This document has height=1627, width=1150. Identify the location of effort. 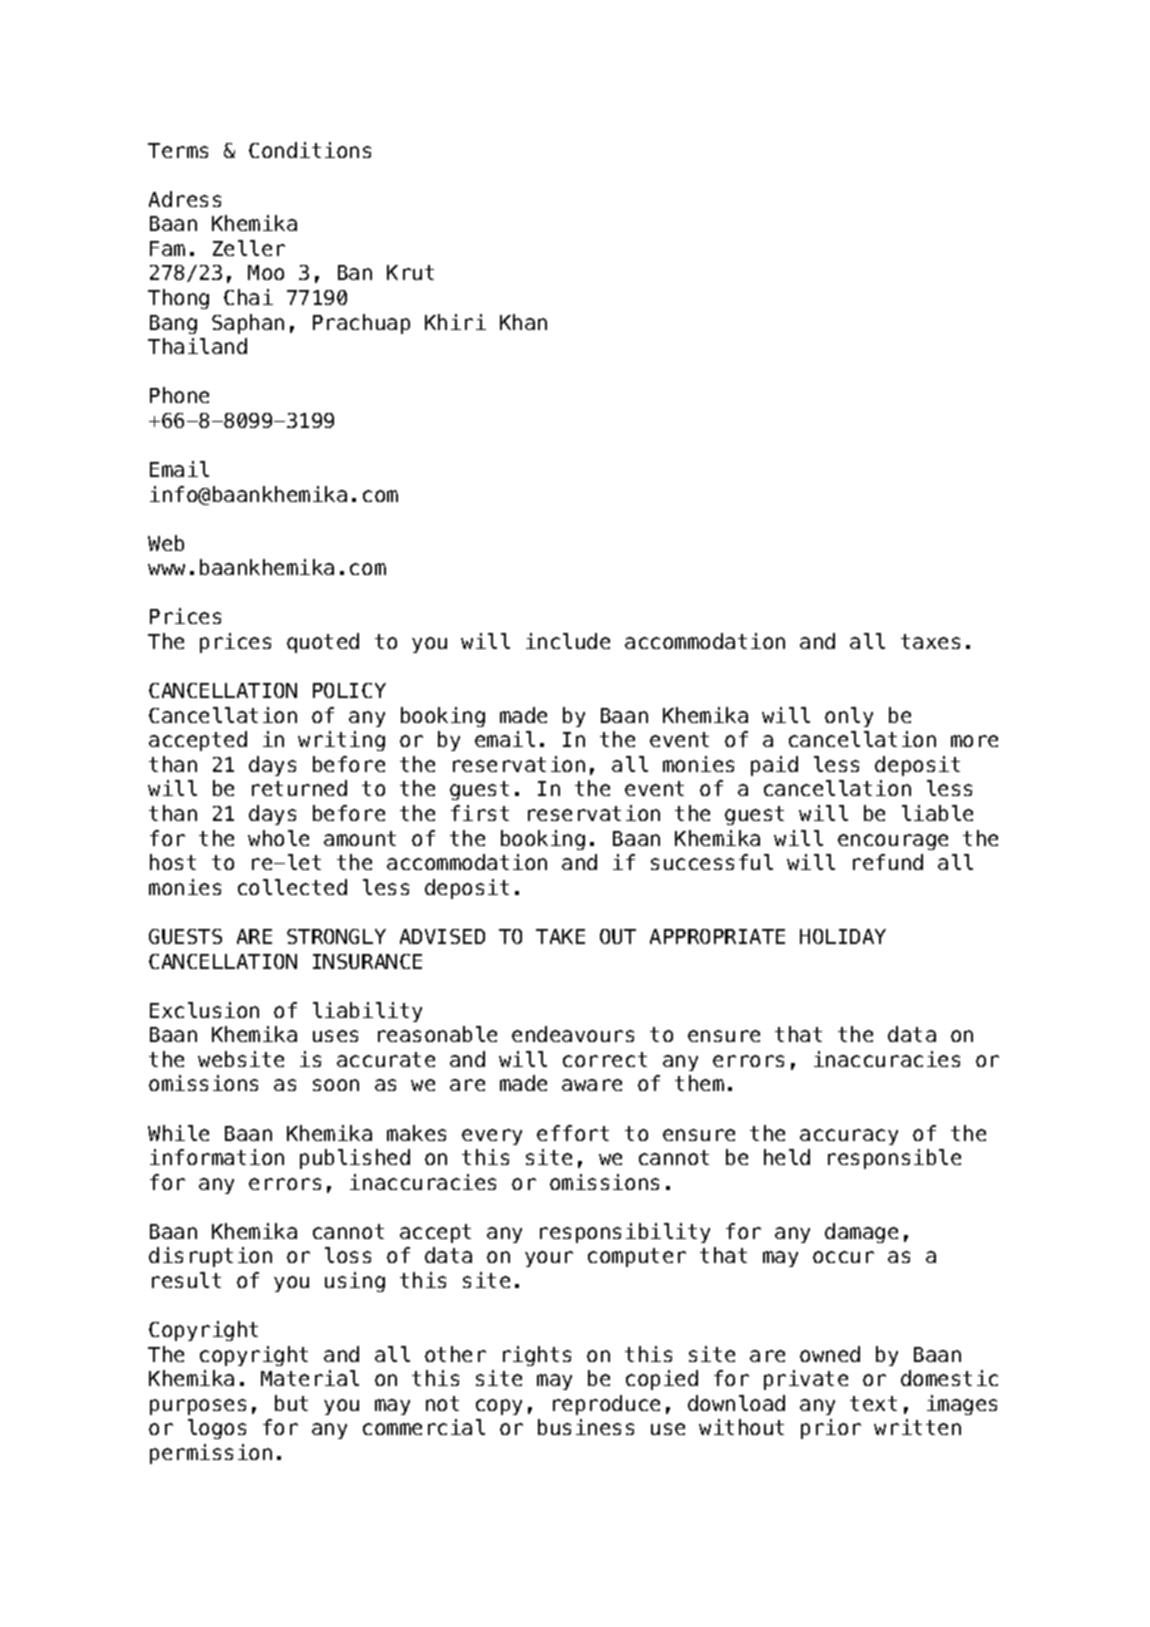
(573, 1133).
